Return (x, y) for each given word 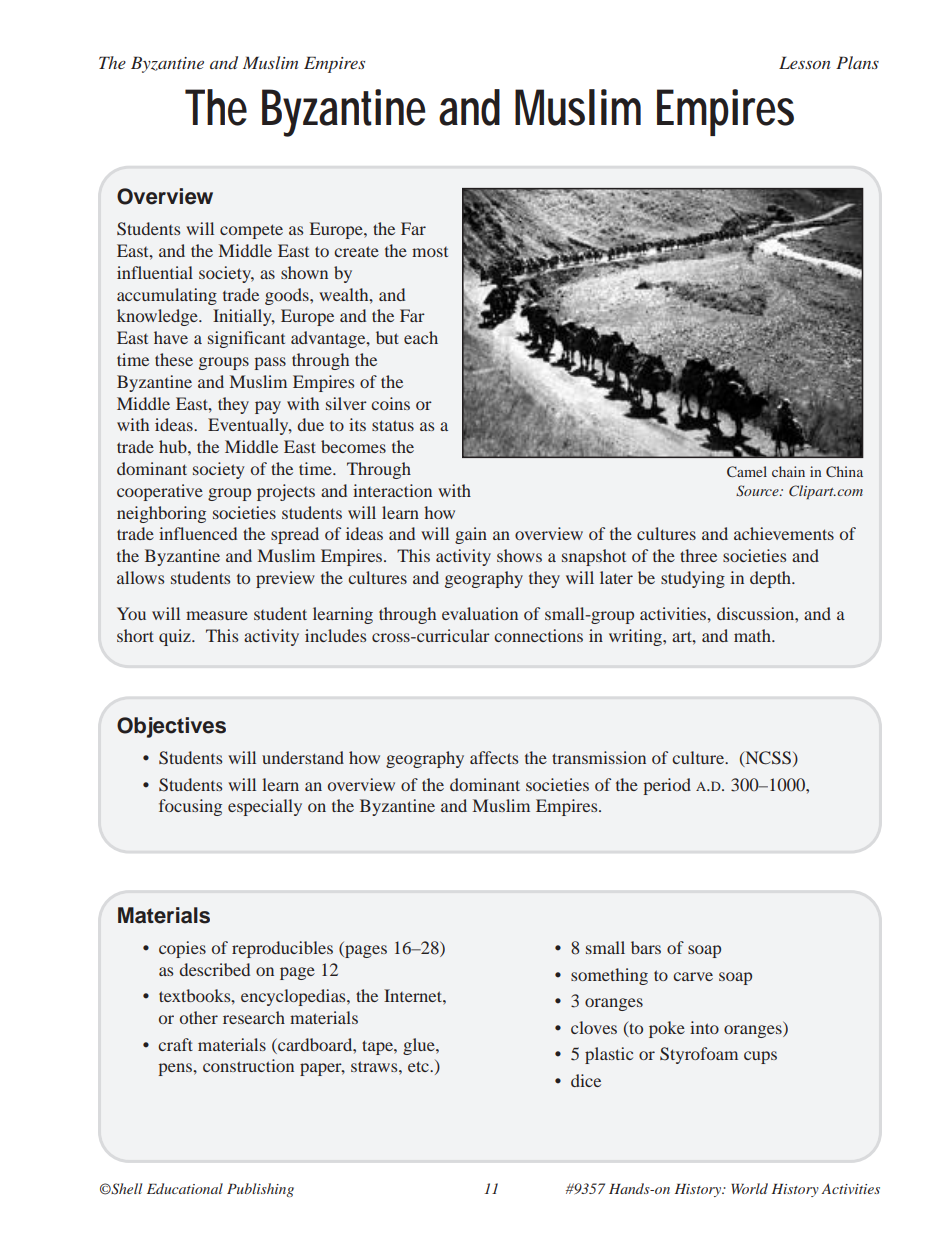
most (430, 252)
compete (251, 231)
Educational (185, 1188)
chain (788, 471)
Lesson (805, 62)
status (393, 425)
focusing (190, 807)
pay (268, 407)
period (667, 786)
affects (494, 757)
